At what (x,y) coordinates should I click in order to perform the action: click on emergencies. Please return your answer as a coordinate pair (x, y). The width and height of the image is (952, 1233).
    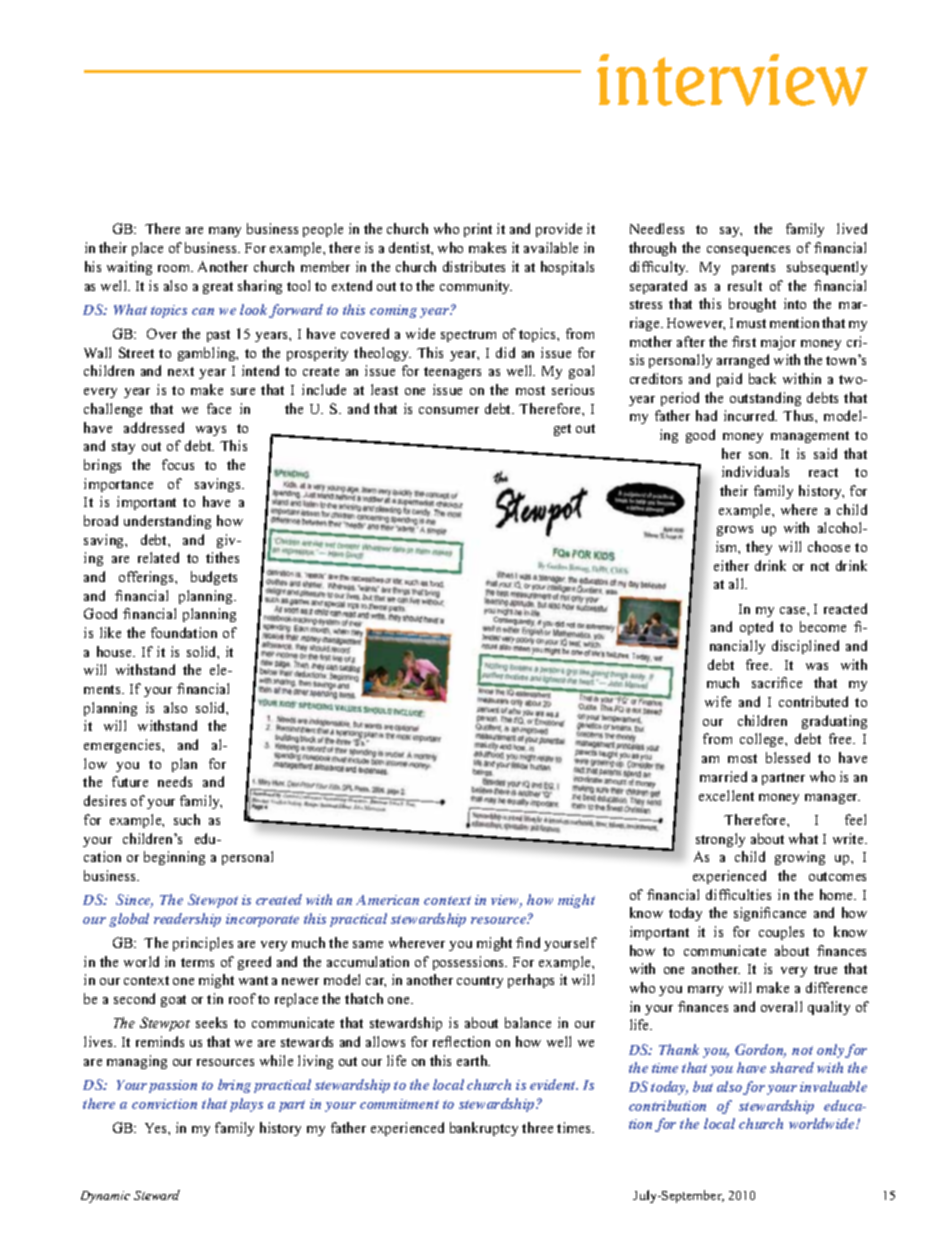
    Looking at the image, I should click on (123, 746).
